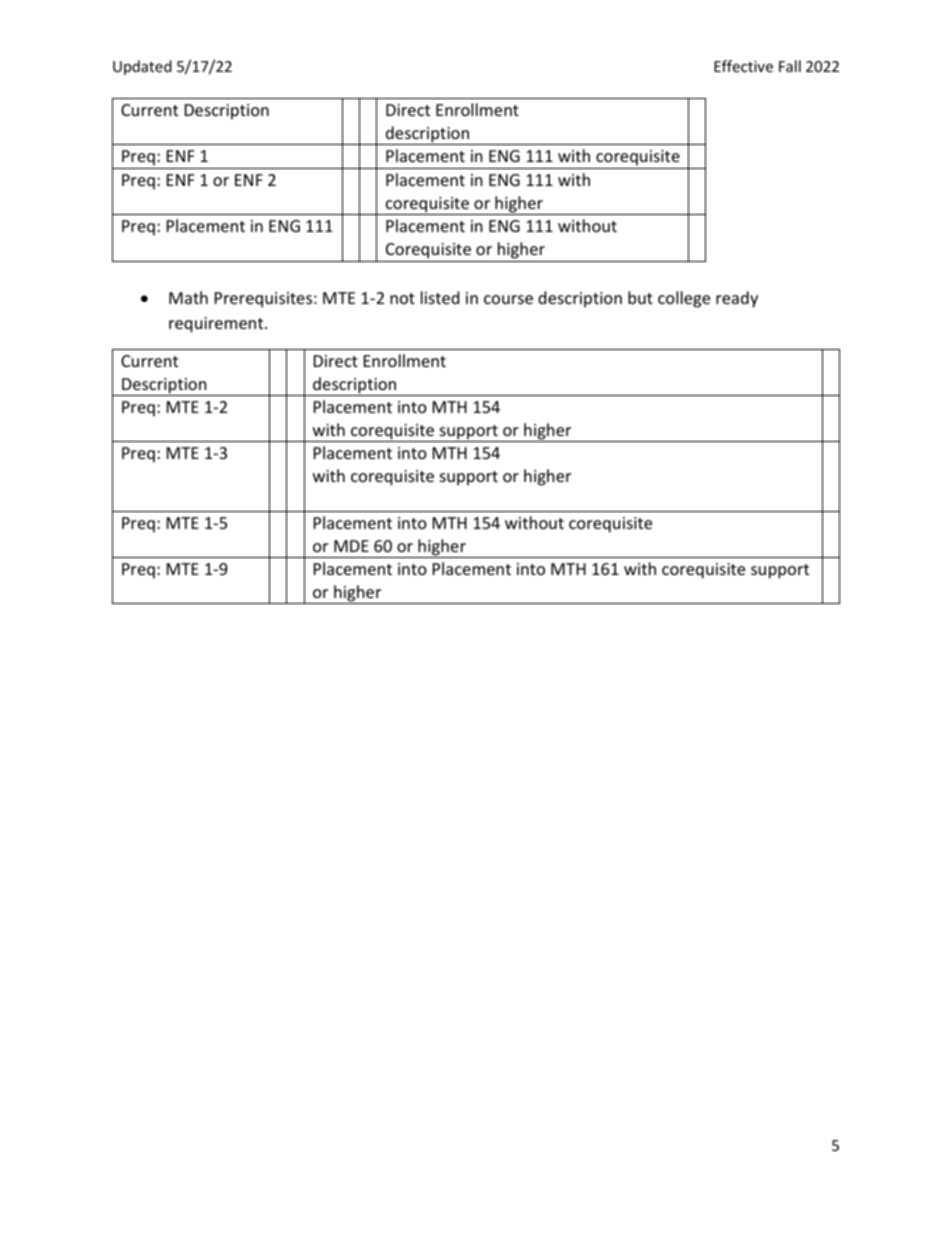  I want to click on Updated, so click(142, 67).
